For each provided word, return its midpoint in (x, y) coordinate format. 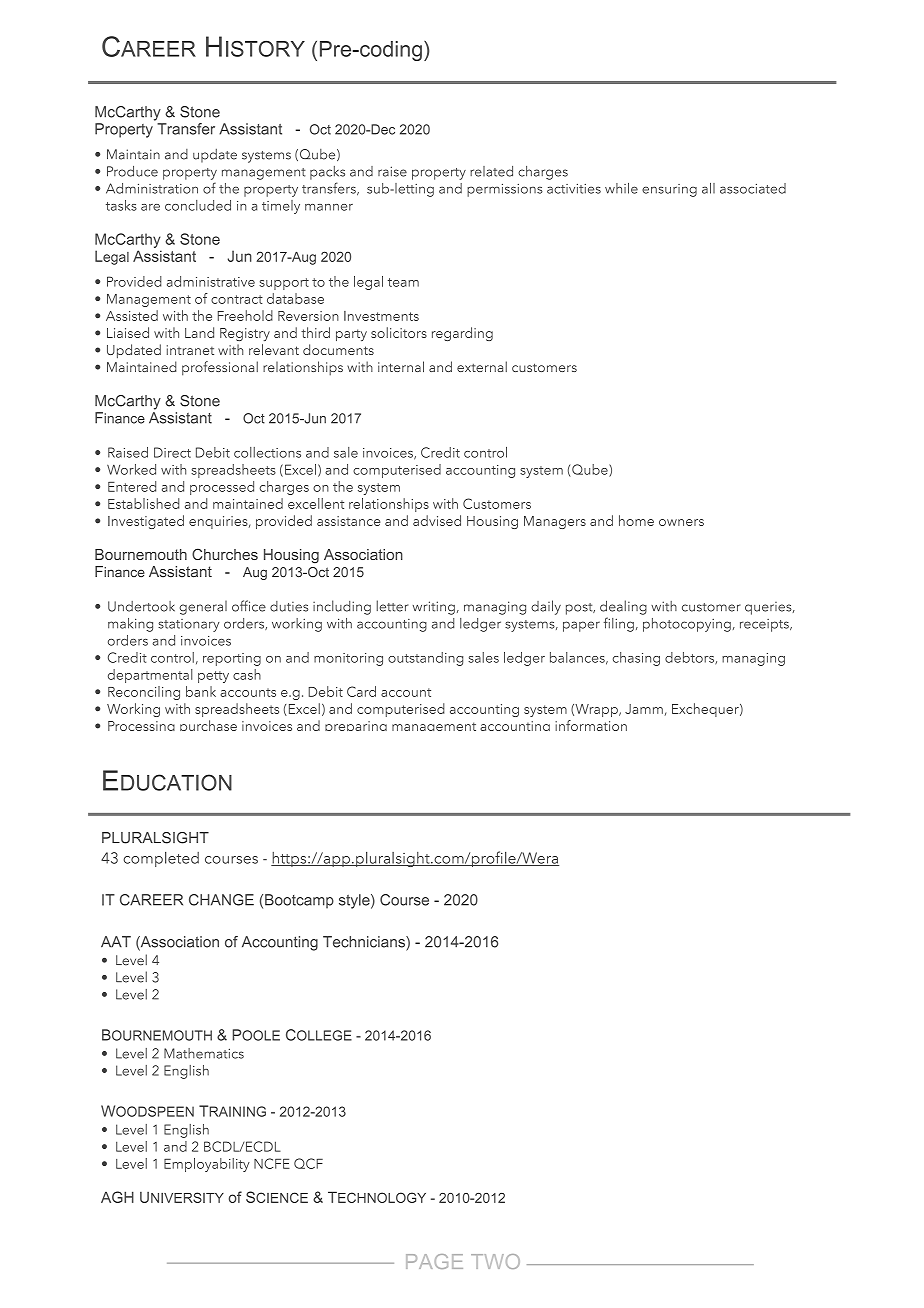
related (491, 171)
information (591, 725)
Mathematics (204, 1053)
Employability (207, 1165)
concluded (198, 205)
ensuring (669, 190)
